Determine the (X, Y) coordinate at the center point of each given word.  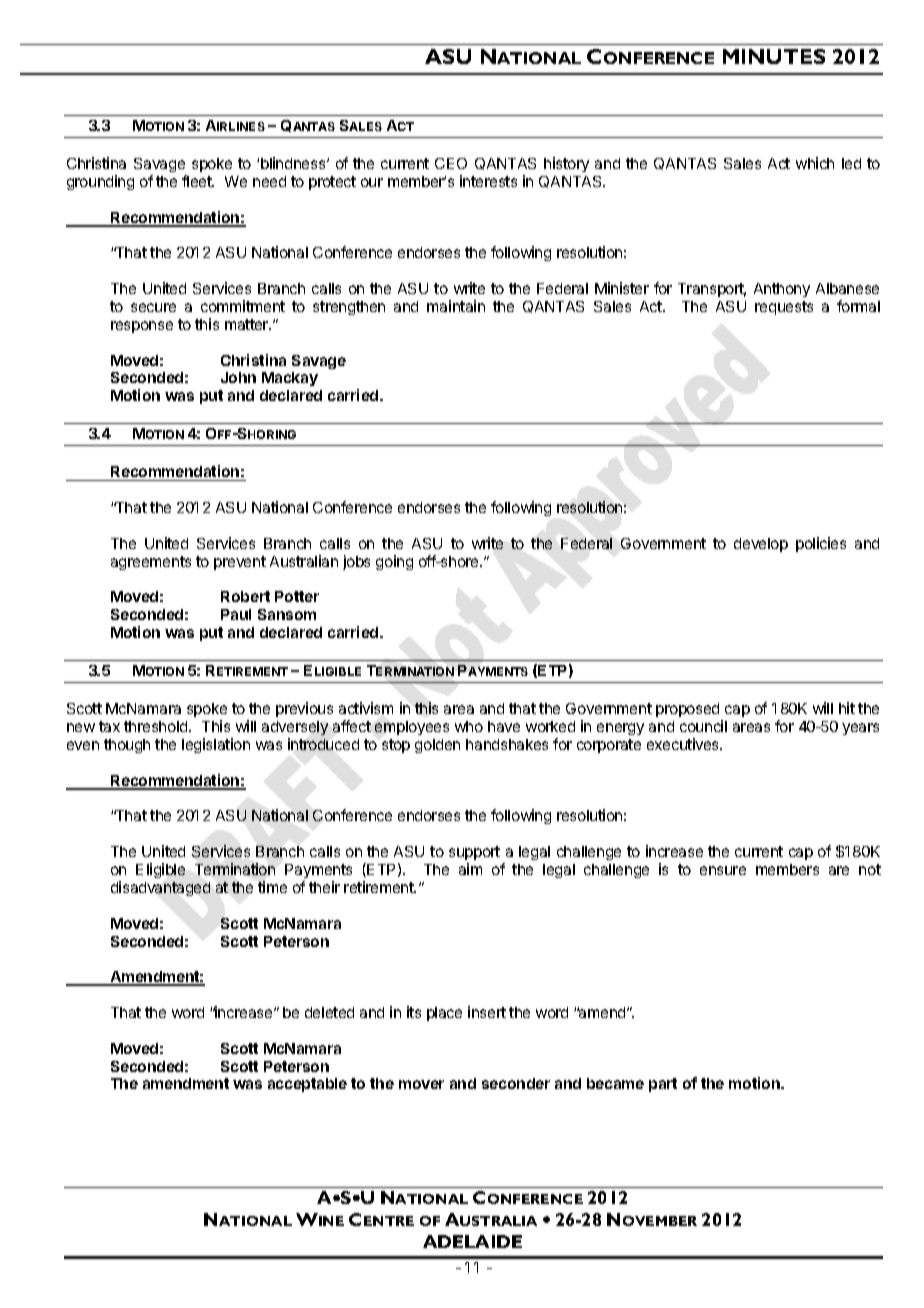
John (238, 377)
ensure (723, 870)
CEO (451, 163)
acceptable (307, 1085)
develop (761, 545)
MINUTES (774, 56)
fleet (198, 181)
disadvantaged (160, 888)
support (474, 853)
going (394, 562)
